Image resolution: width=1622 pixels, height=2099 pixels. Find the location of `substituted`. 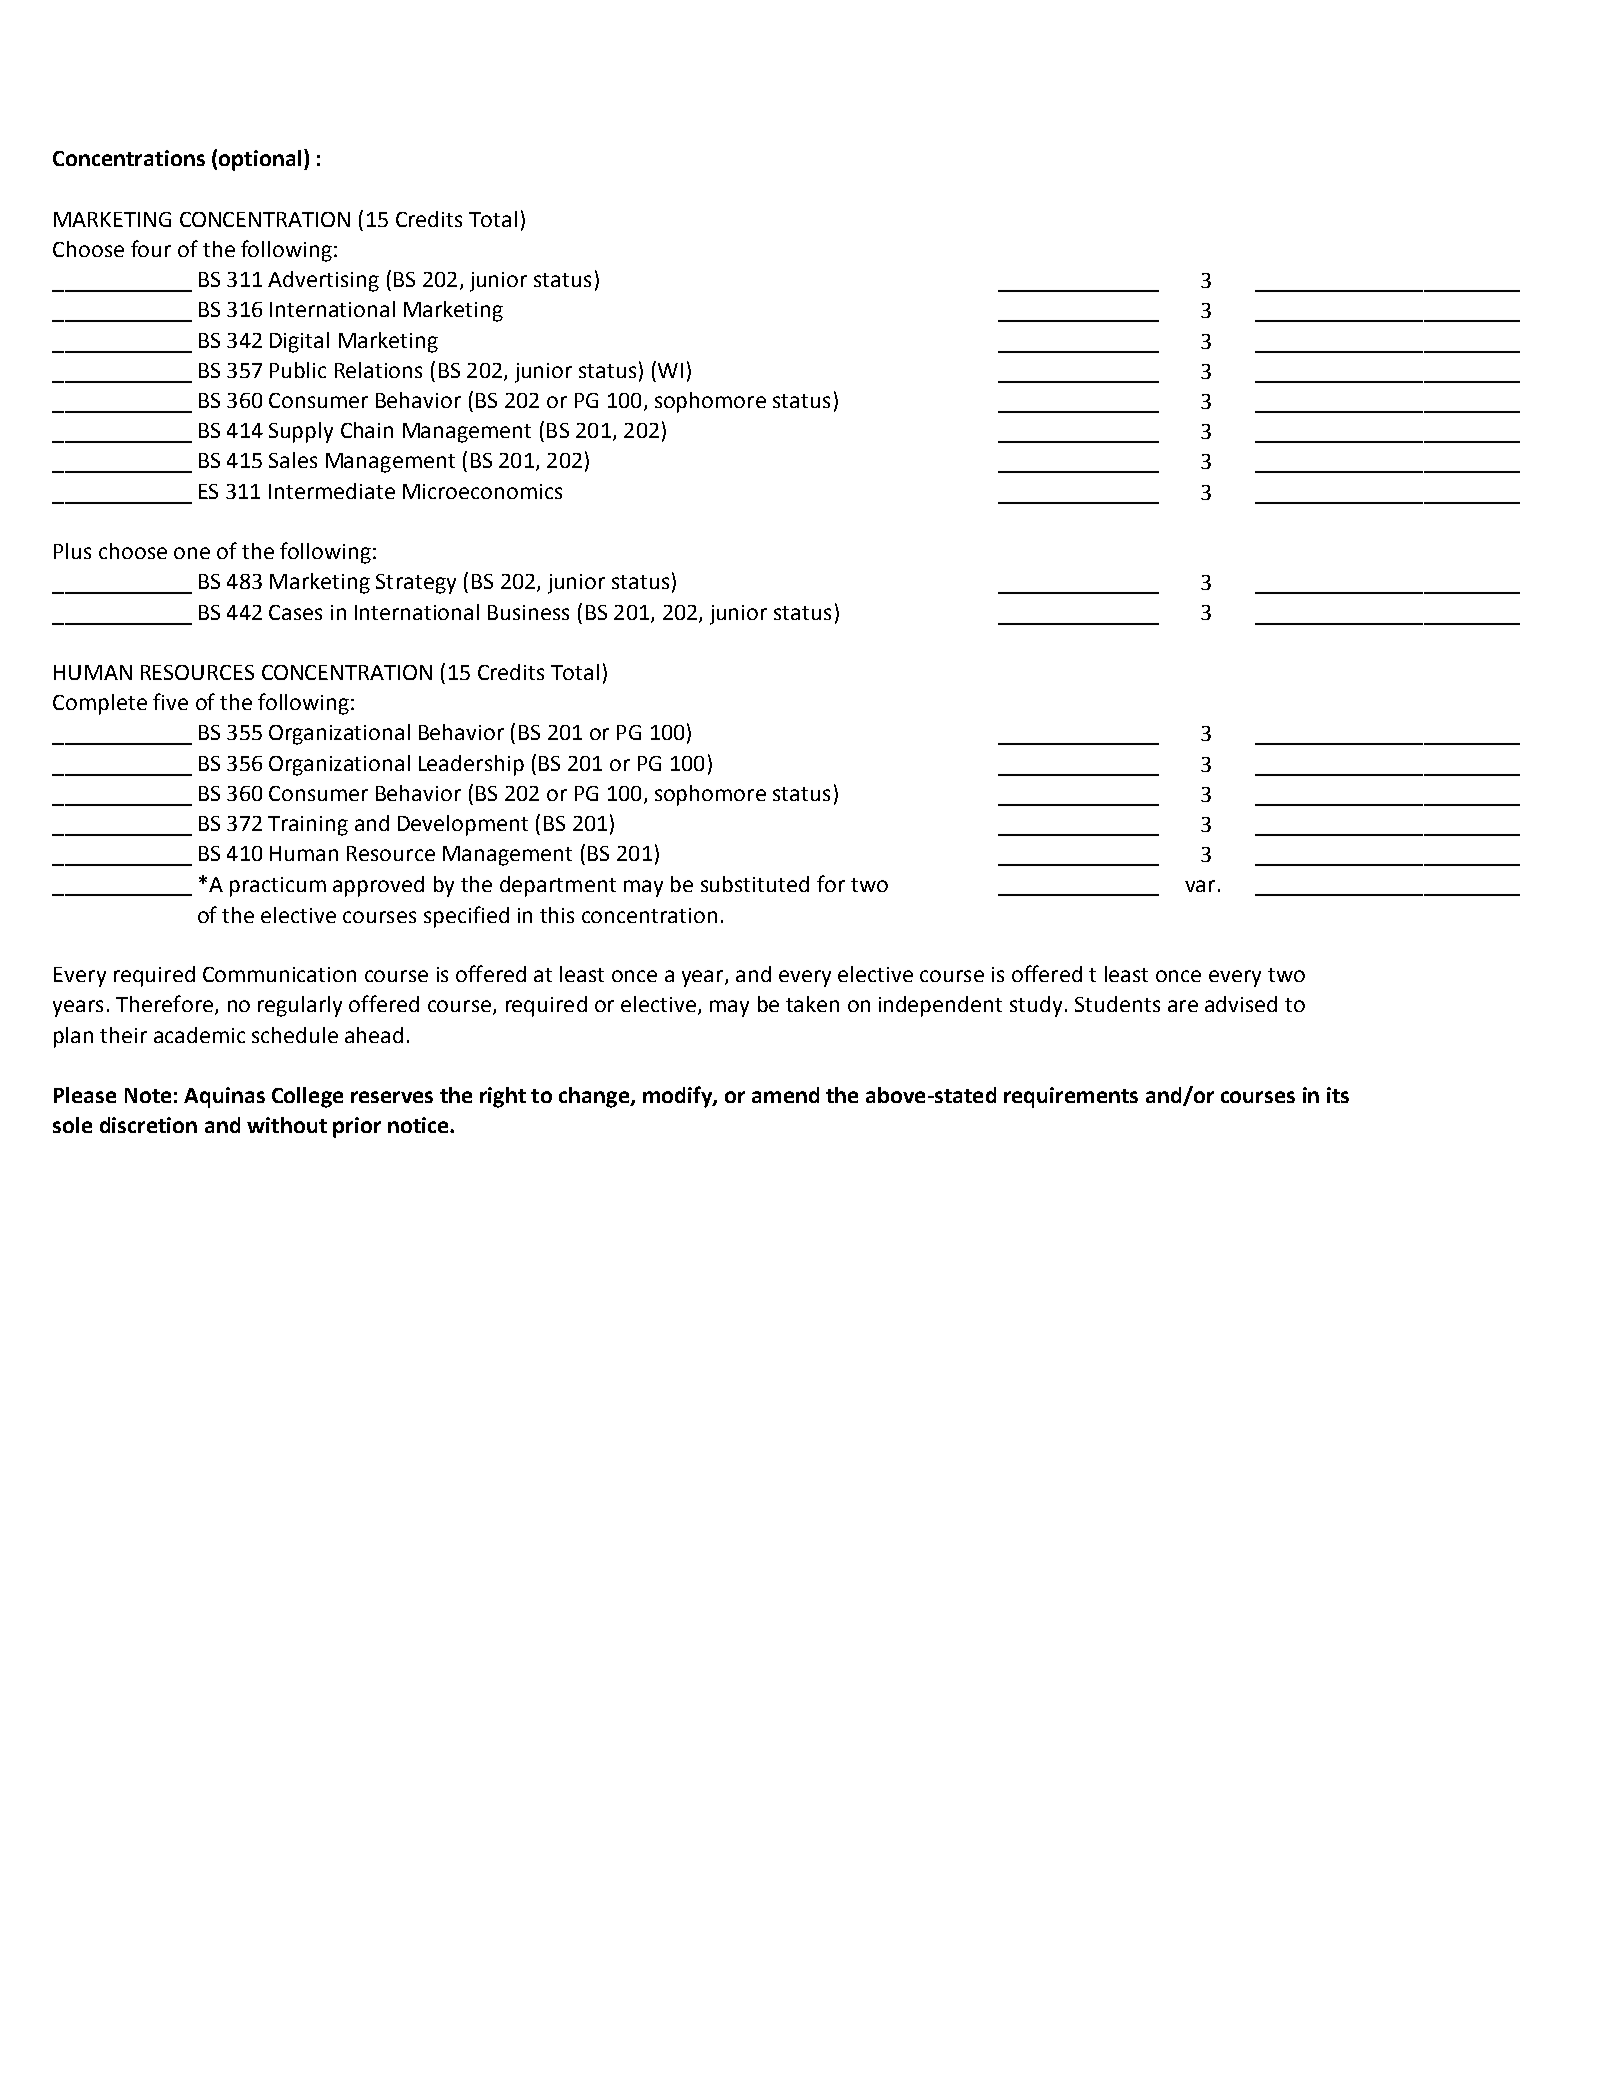

substituted is located at coordinates (755, 884).
